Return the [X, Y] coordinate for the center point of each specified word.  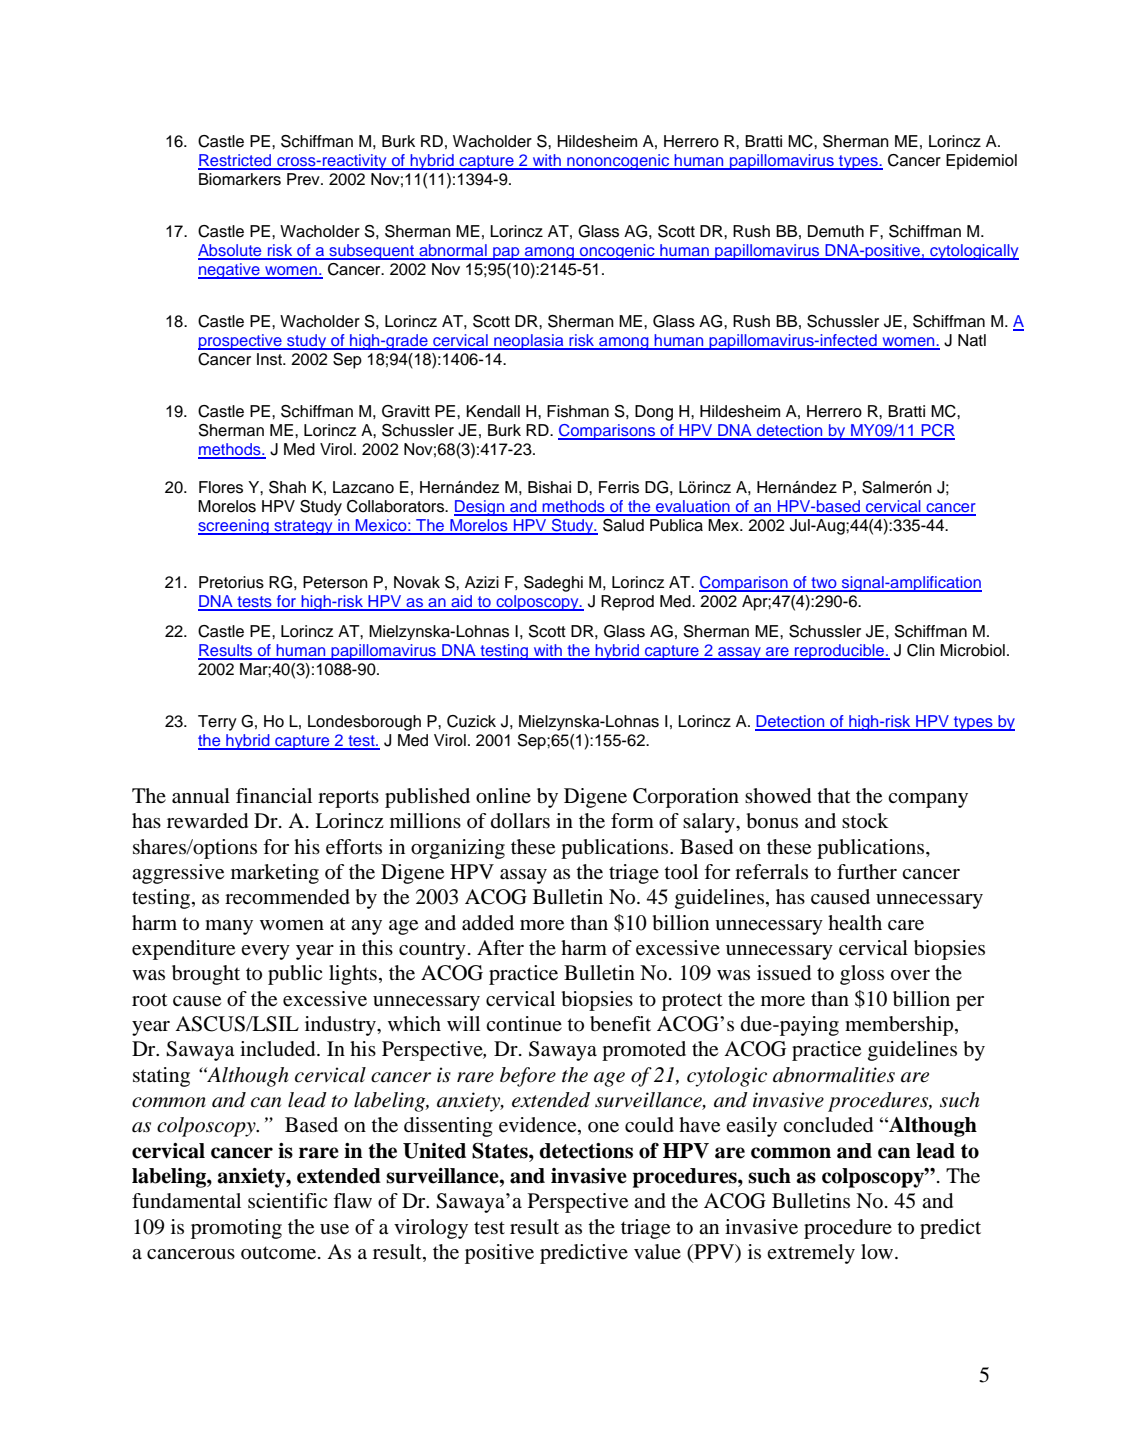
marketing [275, 874]
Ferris [619, 487]
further [867, 872]
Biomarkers [240, 179]
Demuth [836, 231]
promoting [236, 1229]
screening [234, 527]
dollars [520, 821]
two [824, 584]
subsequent [371, 252]
